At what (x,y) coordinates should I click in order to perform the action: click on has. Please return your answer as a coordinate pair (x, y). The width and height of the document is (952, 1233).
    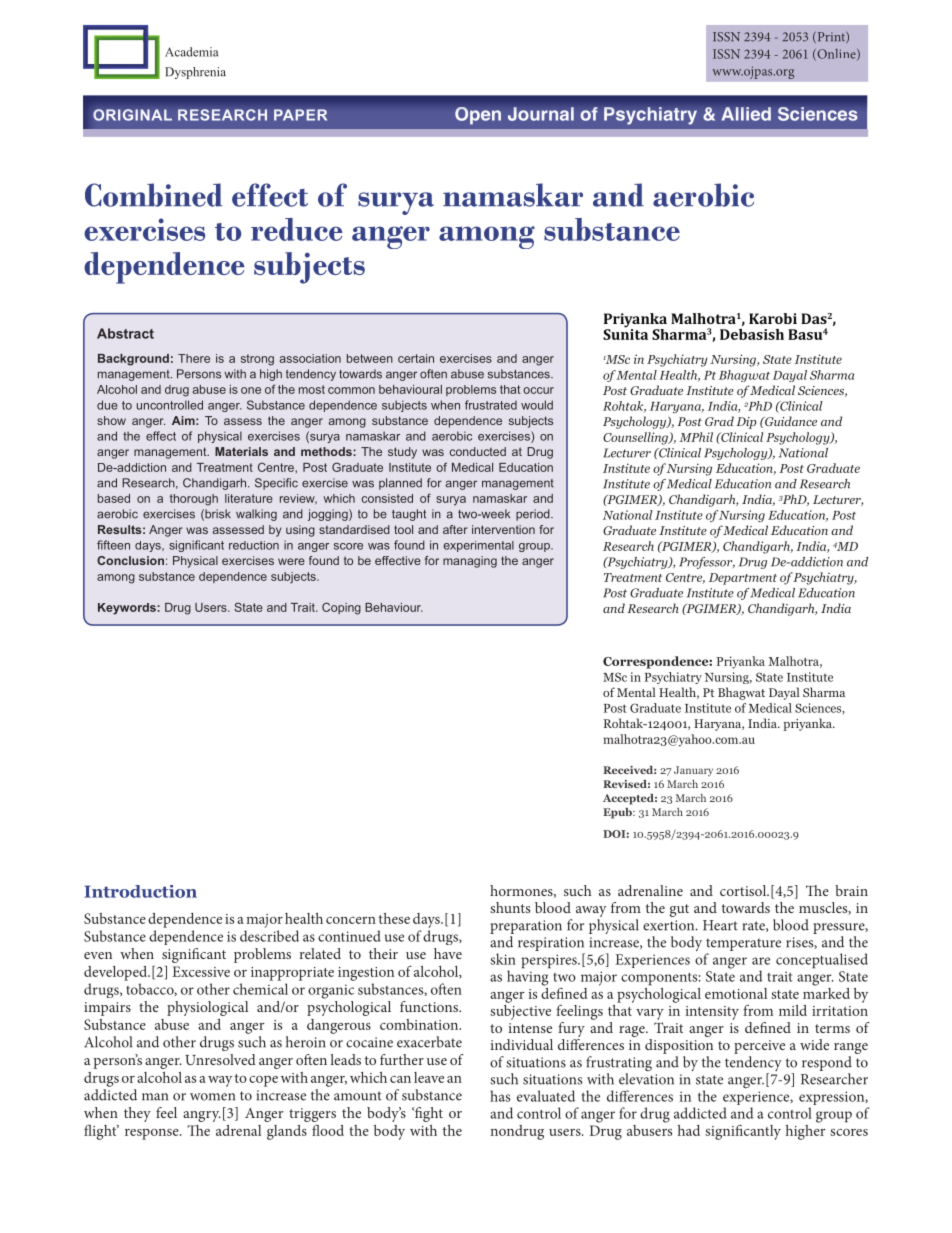
    Looking at the image, I should click on (500, 1096).
